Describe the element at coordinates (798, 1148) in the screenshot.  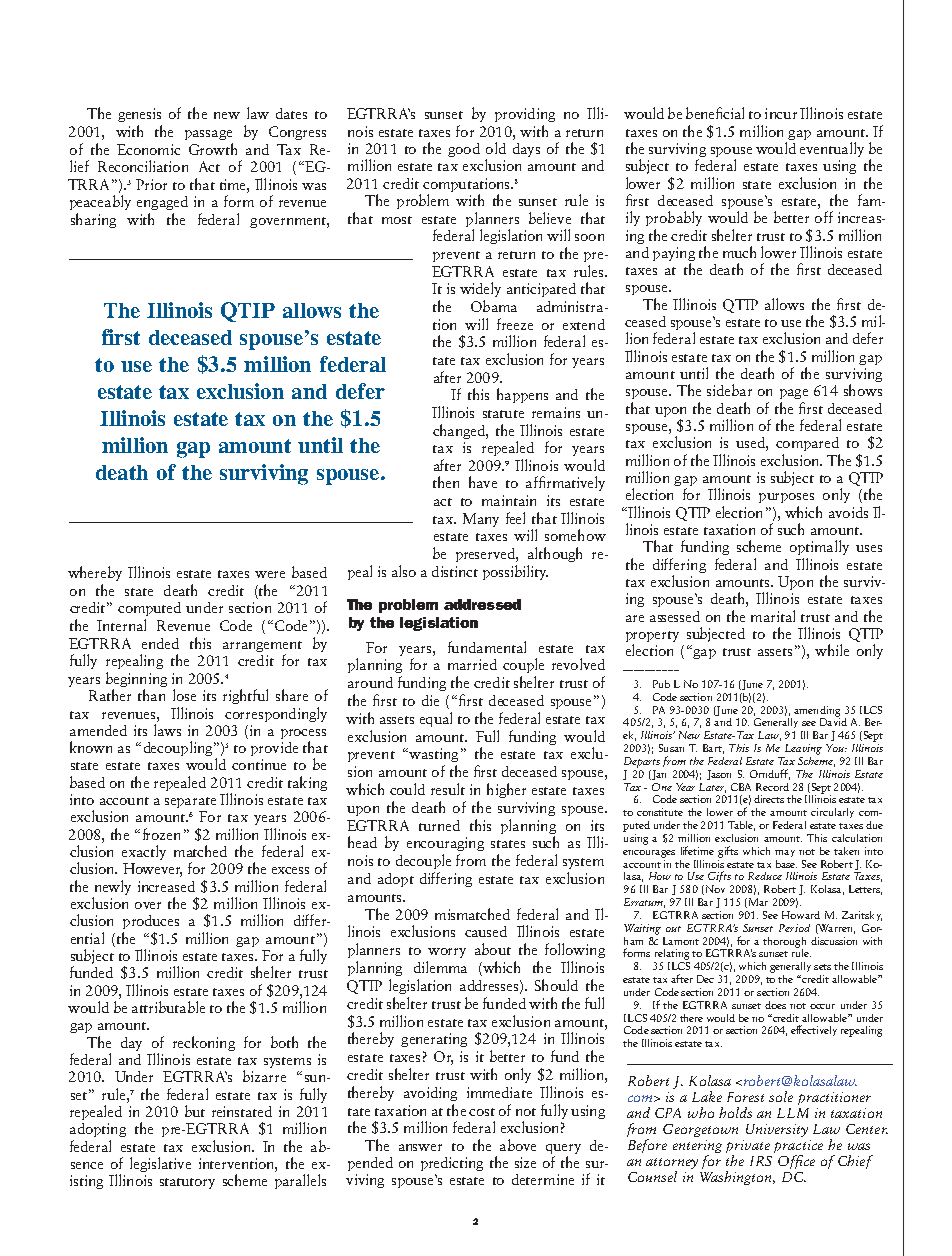
I see `practice` at that location.
